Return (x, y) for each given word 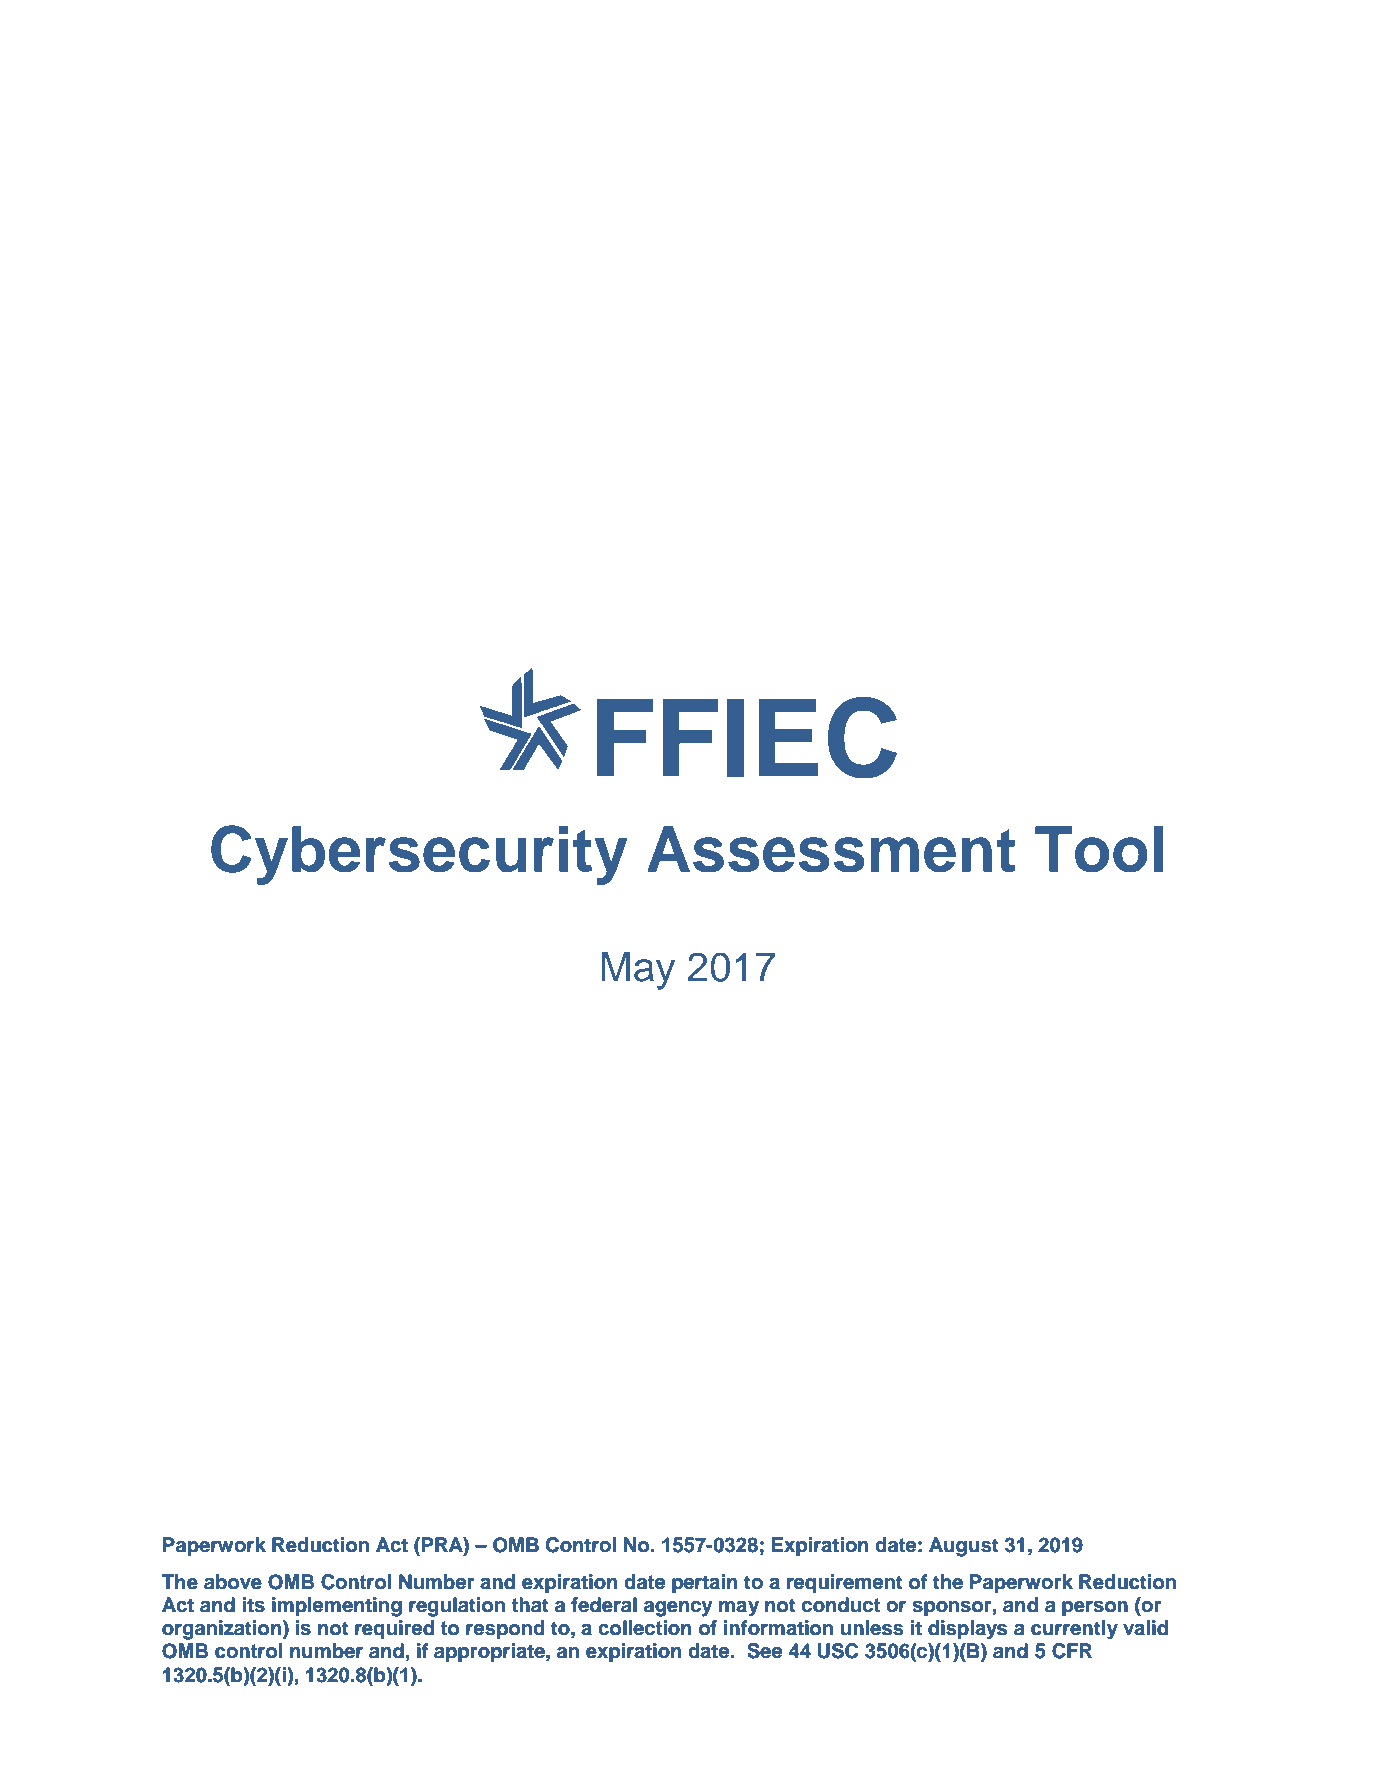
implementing (337, 1607)
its (254, 1605)
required (394, 1630)
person (1095, 1609)
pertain (704, 1584)
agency (678, 1609)
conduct (841, 1605)
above (233, 1582)
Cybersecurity (419, 855)
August (964, 1547)
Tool (1099, 849)
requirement (845, 1584)
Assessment (831, 849)
